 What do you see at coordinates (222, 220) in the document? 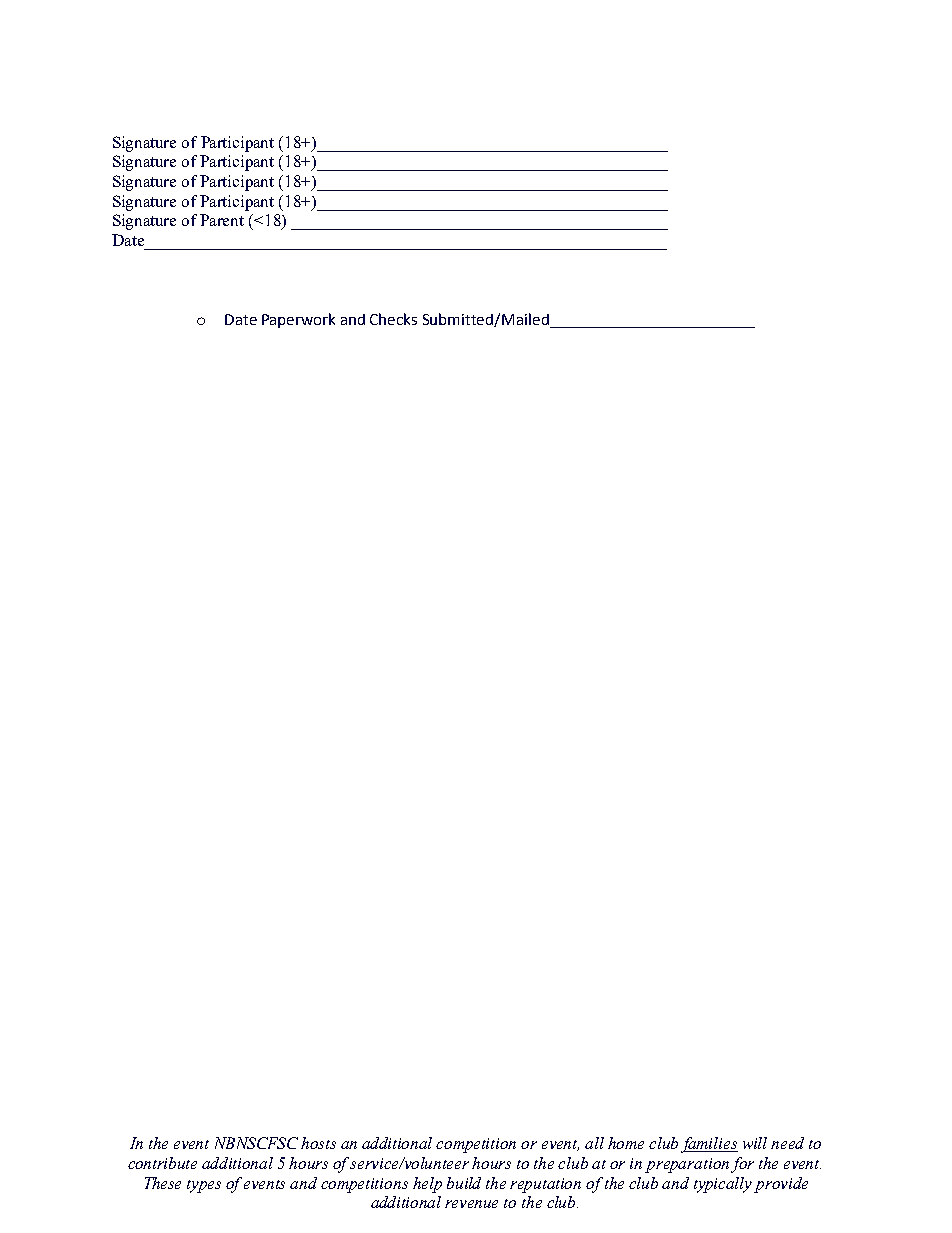
I see `Parent` at bounding box center [222, 220].
